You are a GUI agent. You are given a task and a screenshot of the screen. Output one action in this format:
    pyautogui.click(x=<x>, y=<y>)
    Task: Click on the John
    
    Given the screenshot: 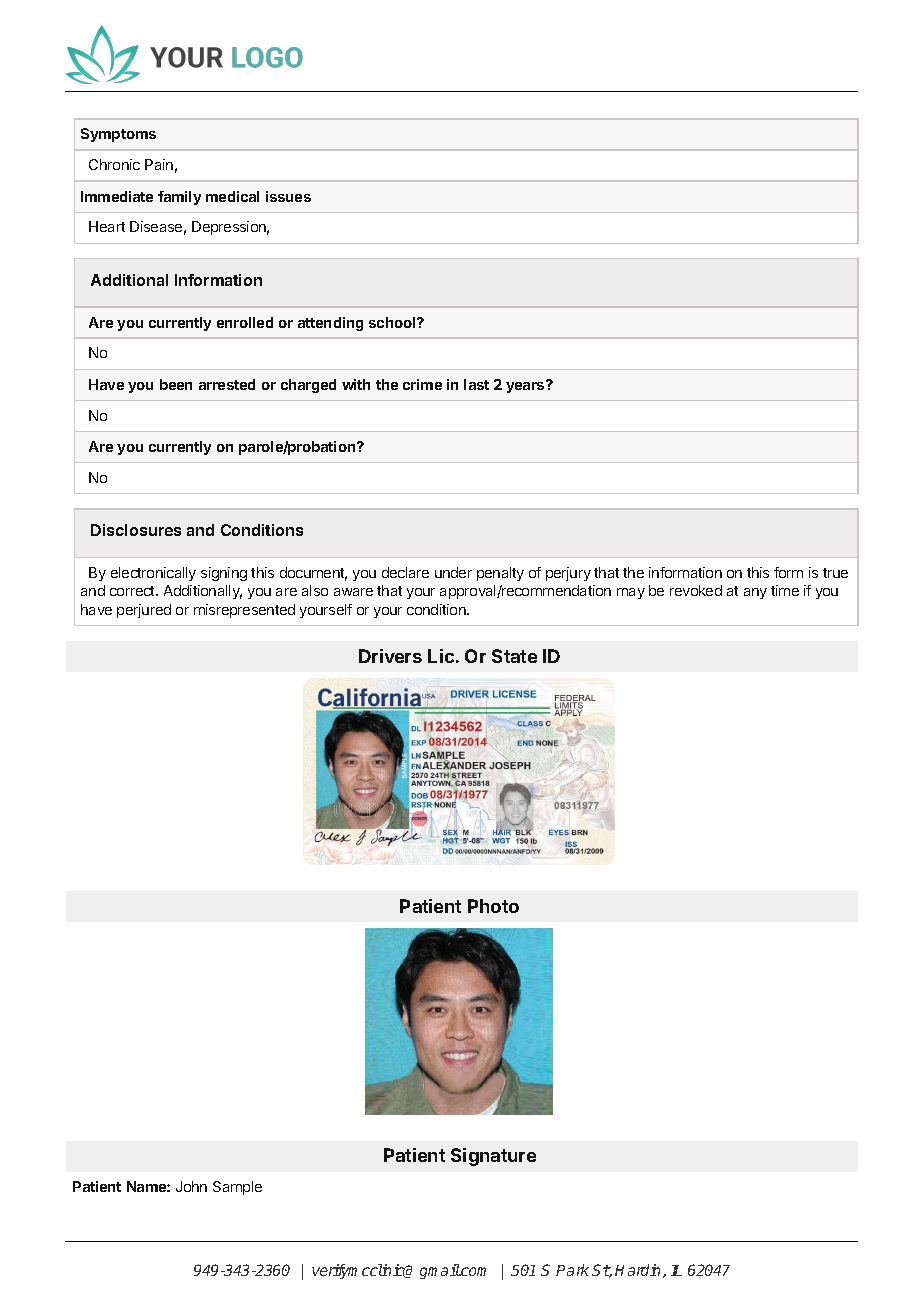 What is the action you would take?
    pyautogui.click(x=191, y=1186)
